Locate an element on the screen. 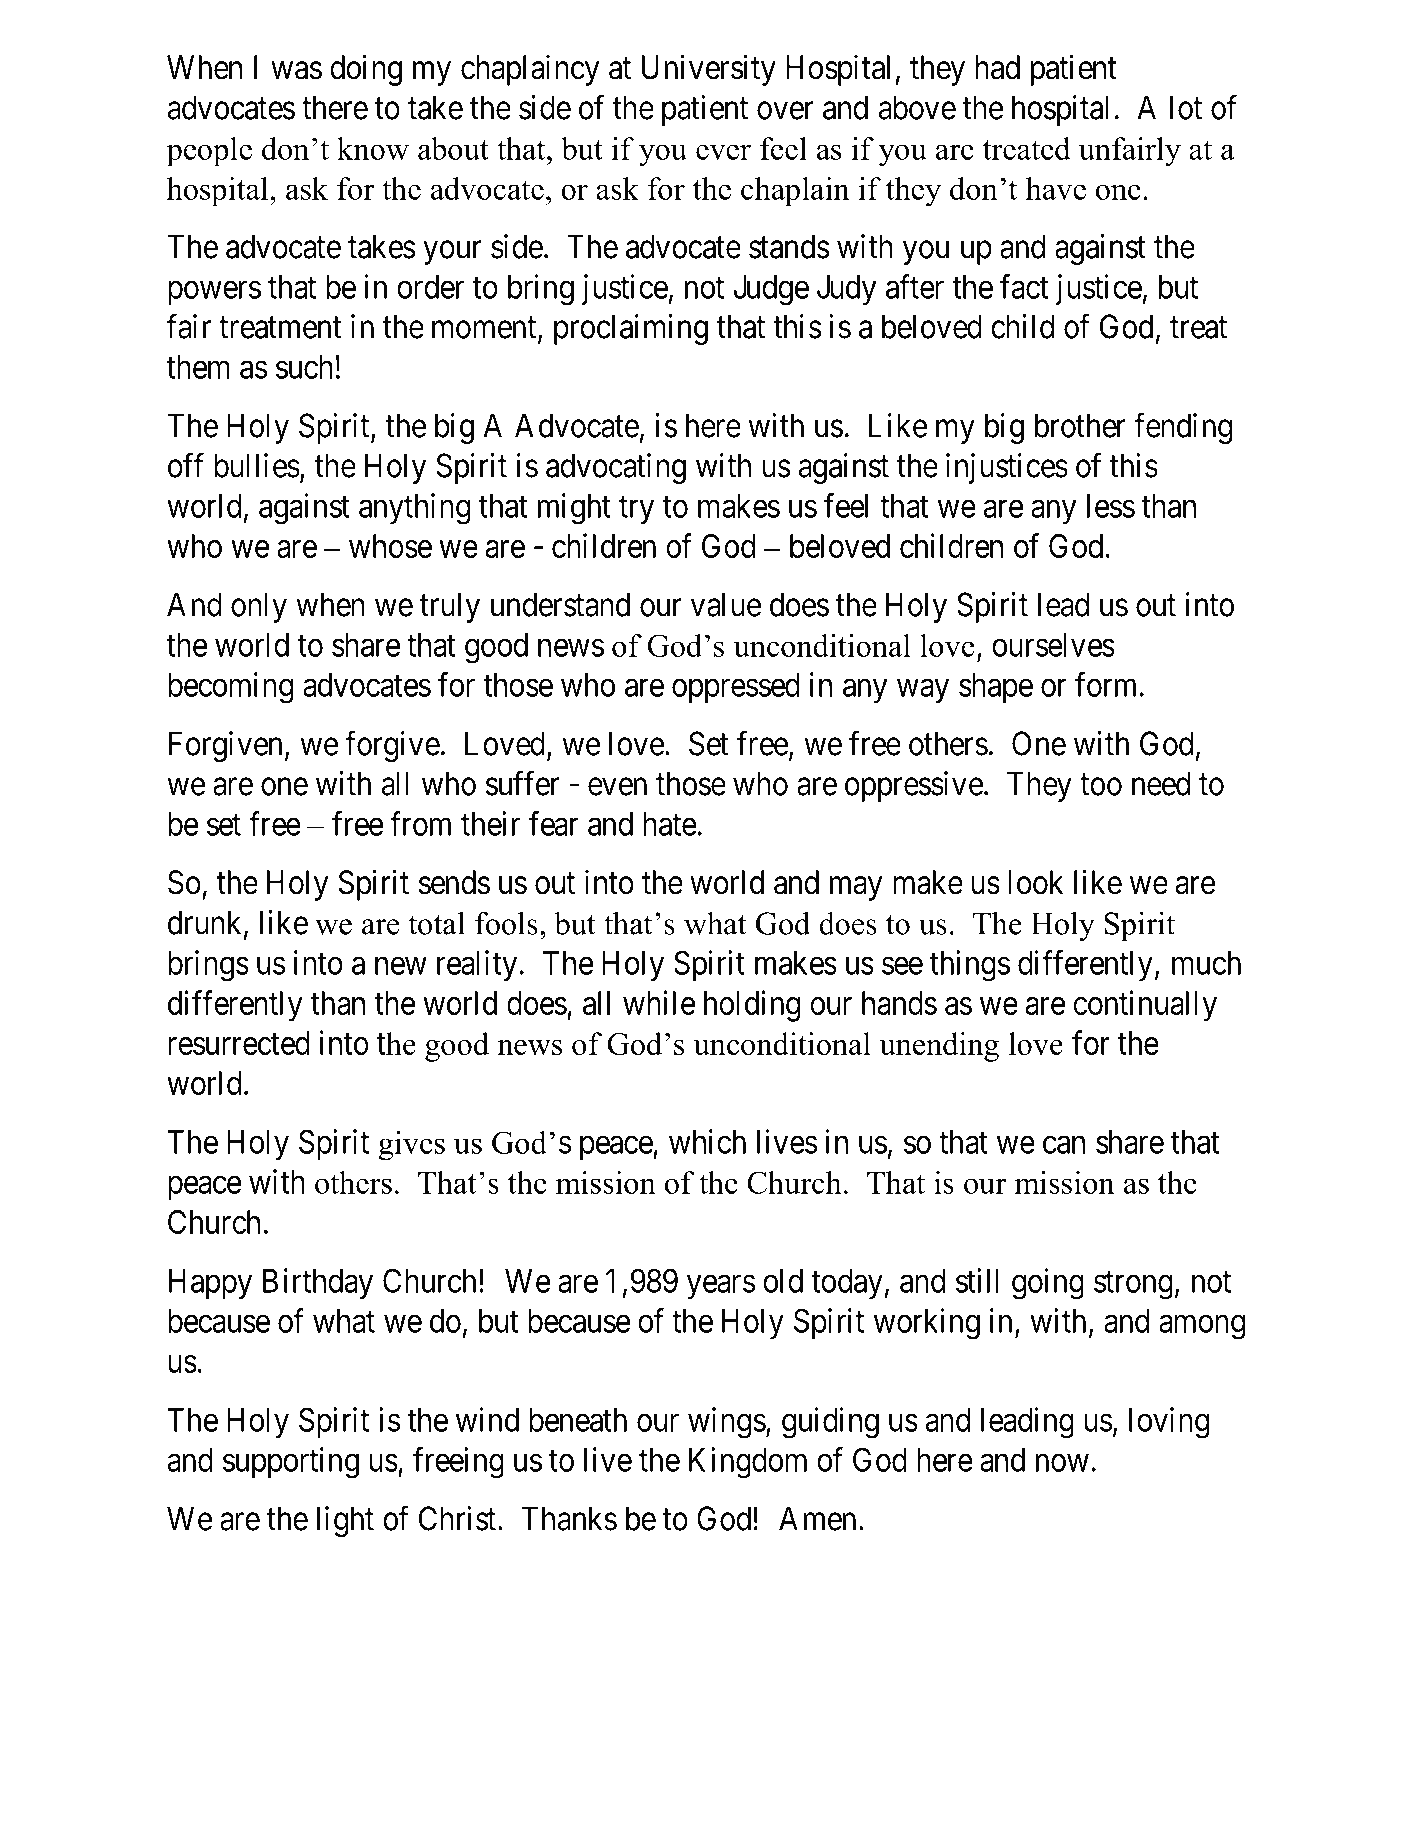 This screenshot has height=1830, width=1414. oppressed is located at coordinates (736, 688).
